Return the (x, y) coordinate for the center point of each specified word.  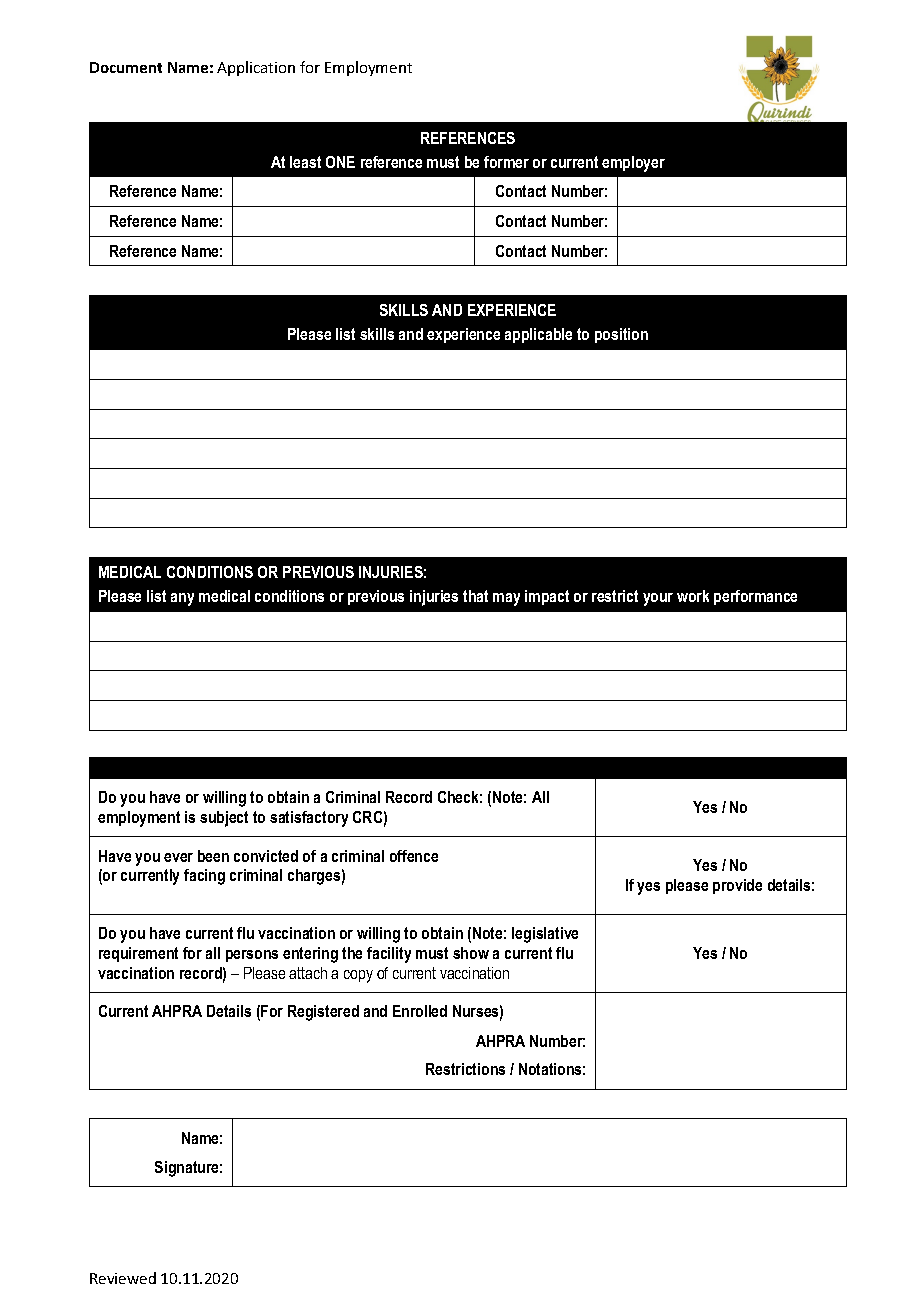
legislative (545, 935)
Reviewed (123, 1278)
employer (633, 164)
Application (256, 68)
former (506, 162)
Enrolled (420, 1011)
